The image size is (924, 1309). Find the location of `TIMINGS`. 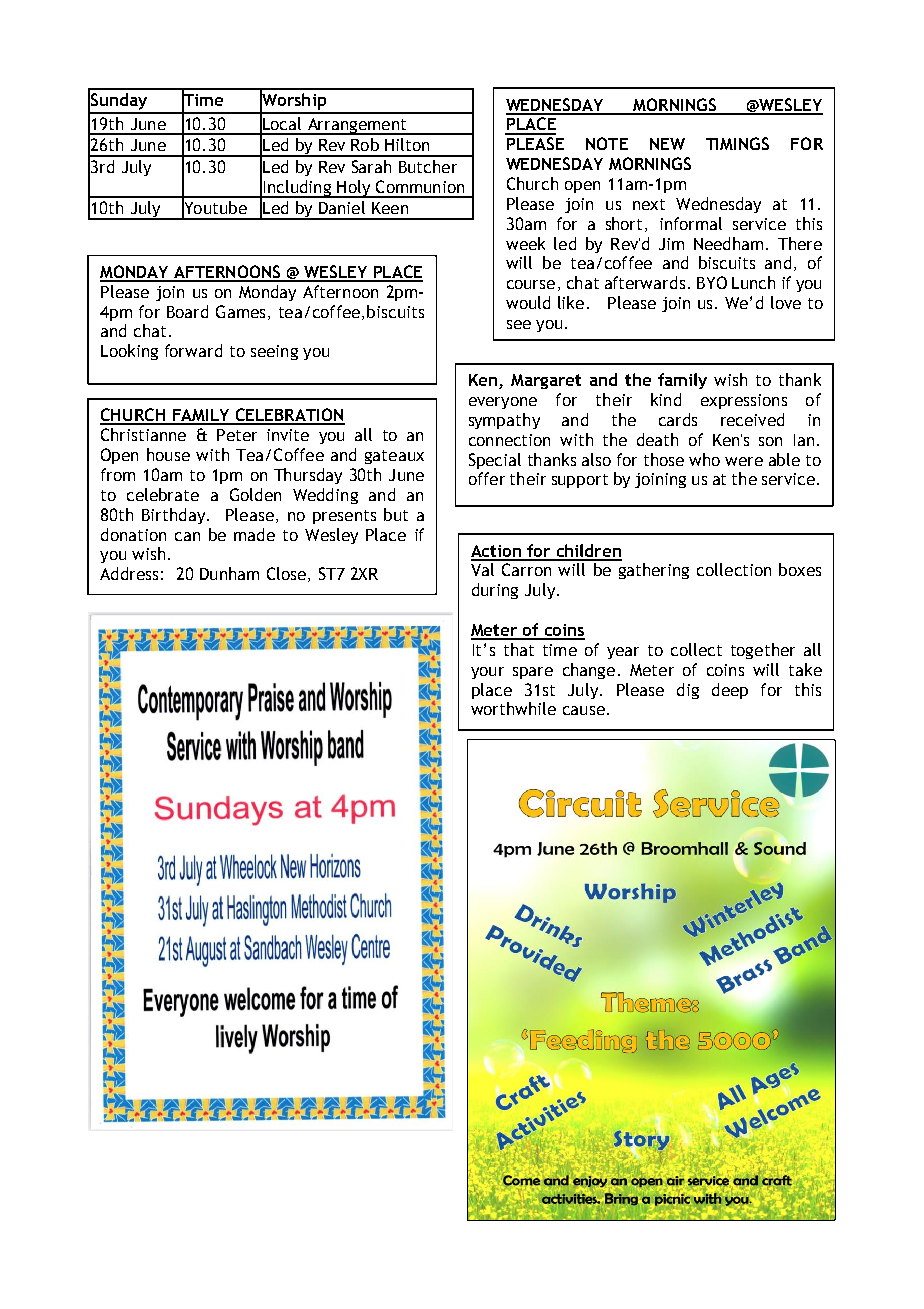

TIMINGS is located at coordinates (737, 143).
